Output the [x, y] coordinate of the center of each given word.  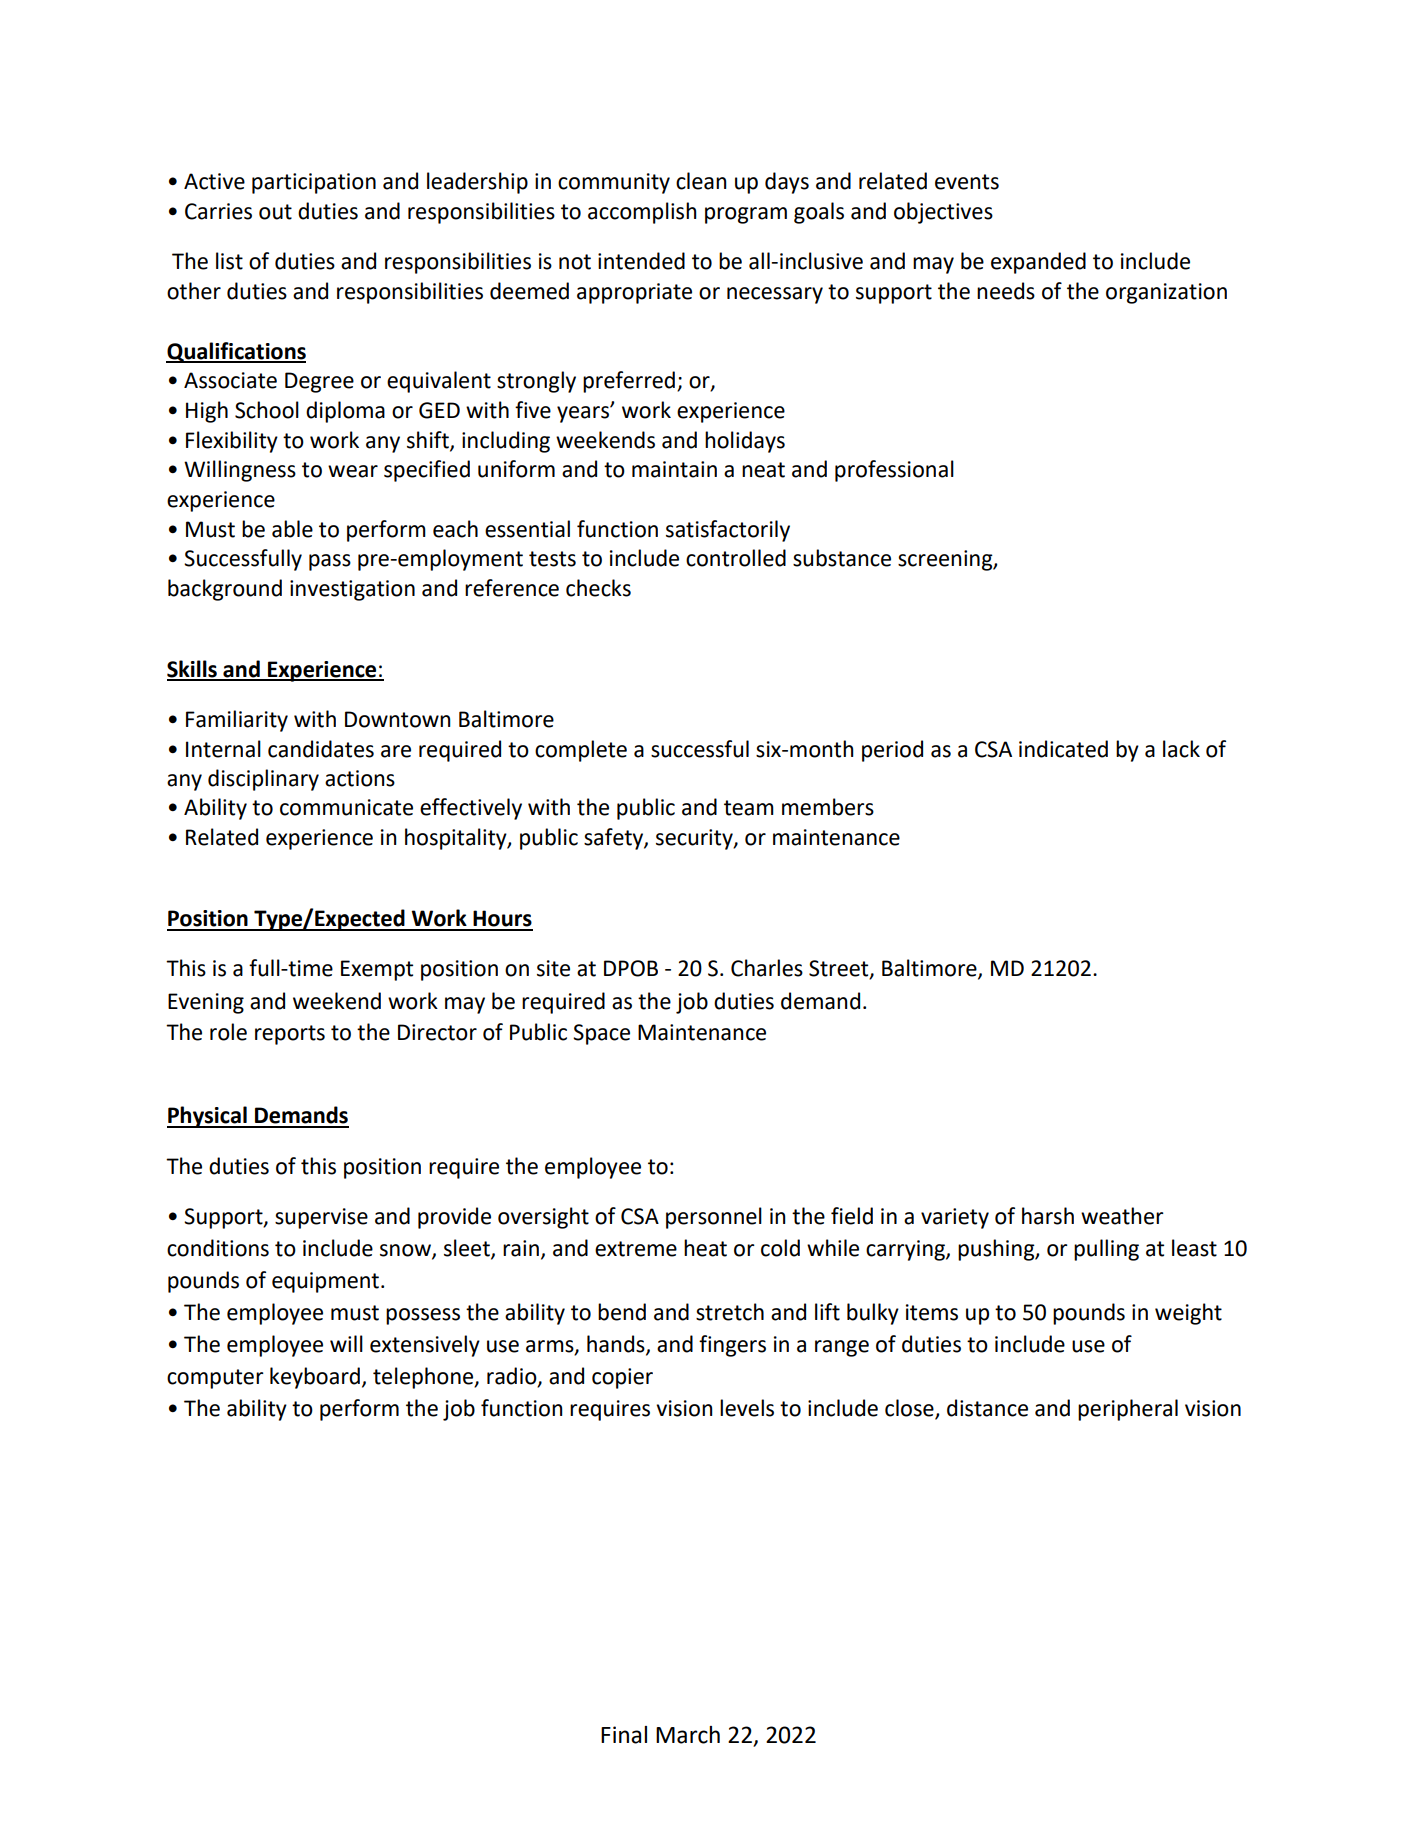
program [746, 215]
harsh [1048, 1216]
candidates [321, 749]
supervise [321, 1218]
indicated [1063, 749]
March [688, 1735]
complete [581, 751]
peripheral [1128, 1410]
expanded [1038, 263]
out [275, 212]
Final [624, 1735]
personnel [714, 1218]
